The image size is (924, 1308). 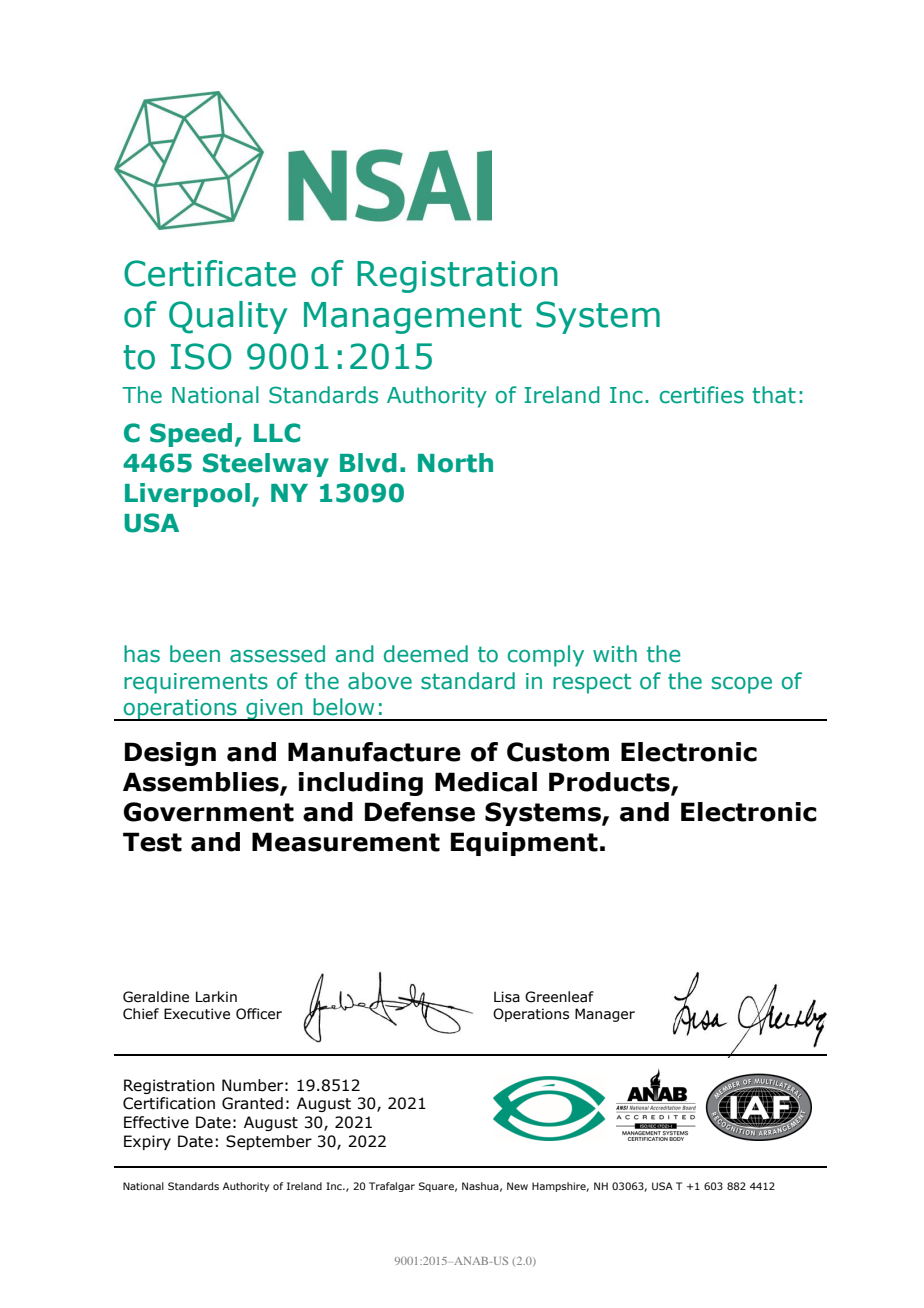 I want to click on been, so click(x=195, y=654).
